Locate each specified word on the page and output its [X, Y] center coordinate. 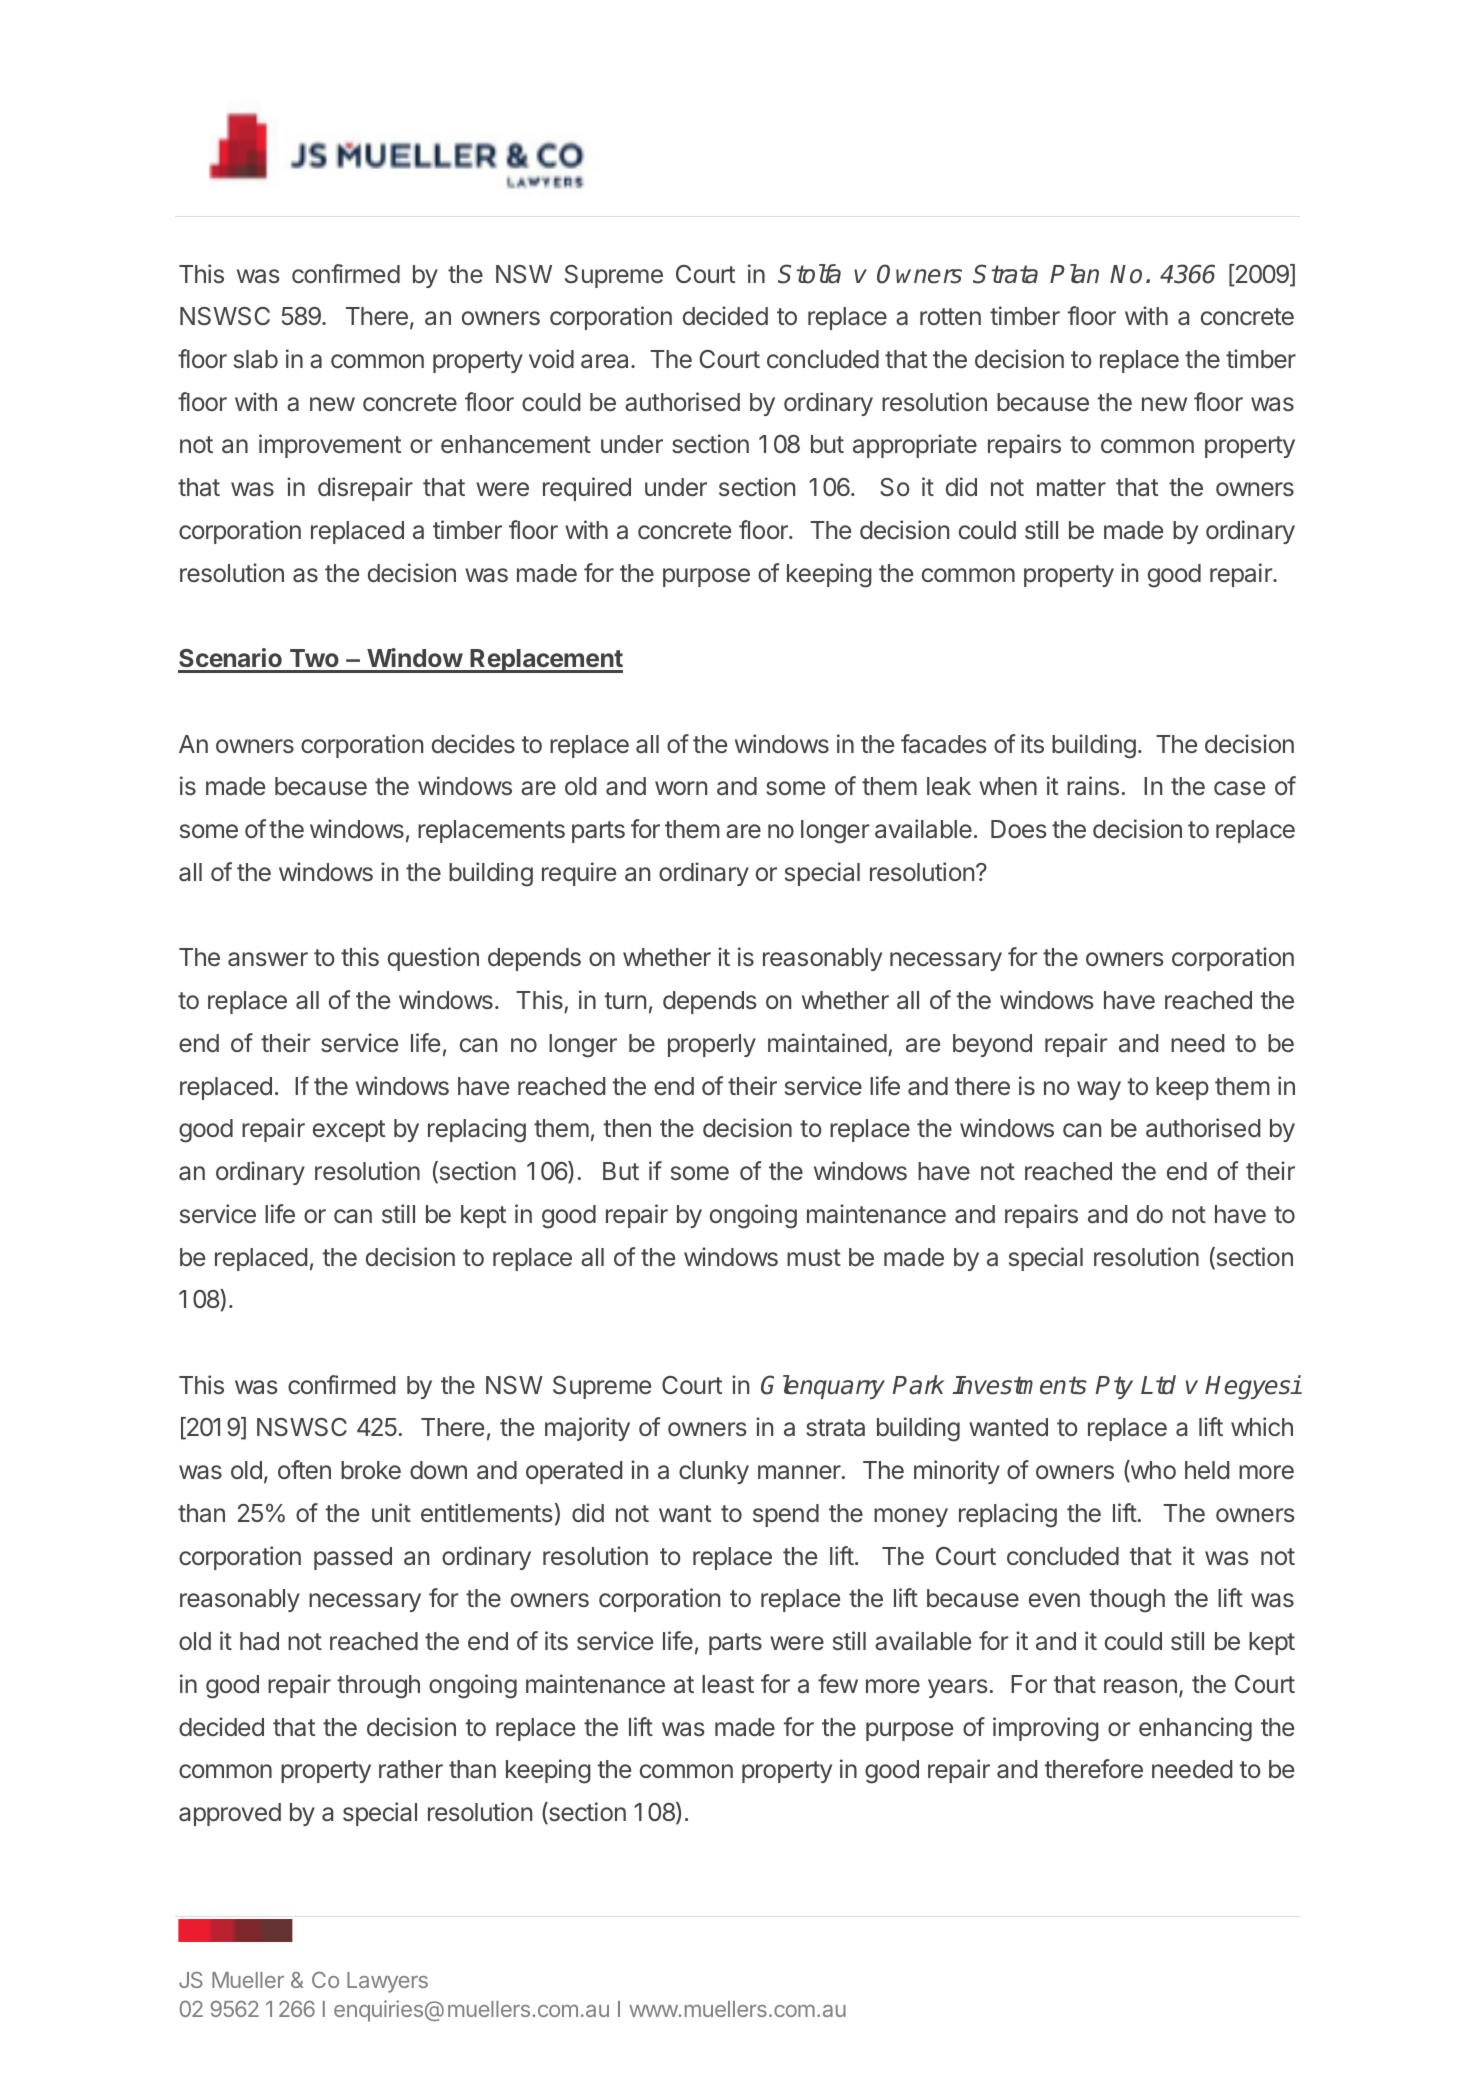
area [606, 361]
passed [353, 1558]
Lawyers [387, 1982]
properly [712, 1045]
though [1127, 1601]
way [1099, 1090]
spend [786, 1515]
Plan [1074, 274]
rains [1093, 786]
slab [256, 359]
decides [473, 744]
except [349, 1131]
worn [681, 788]
